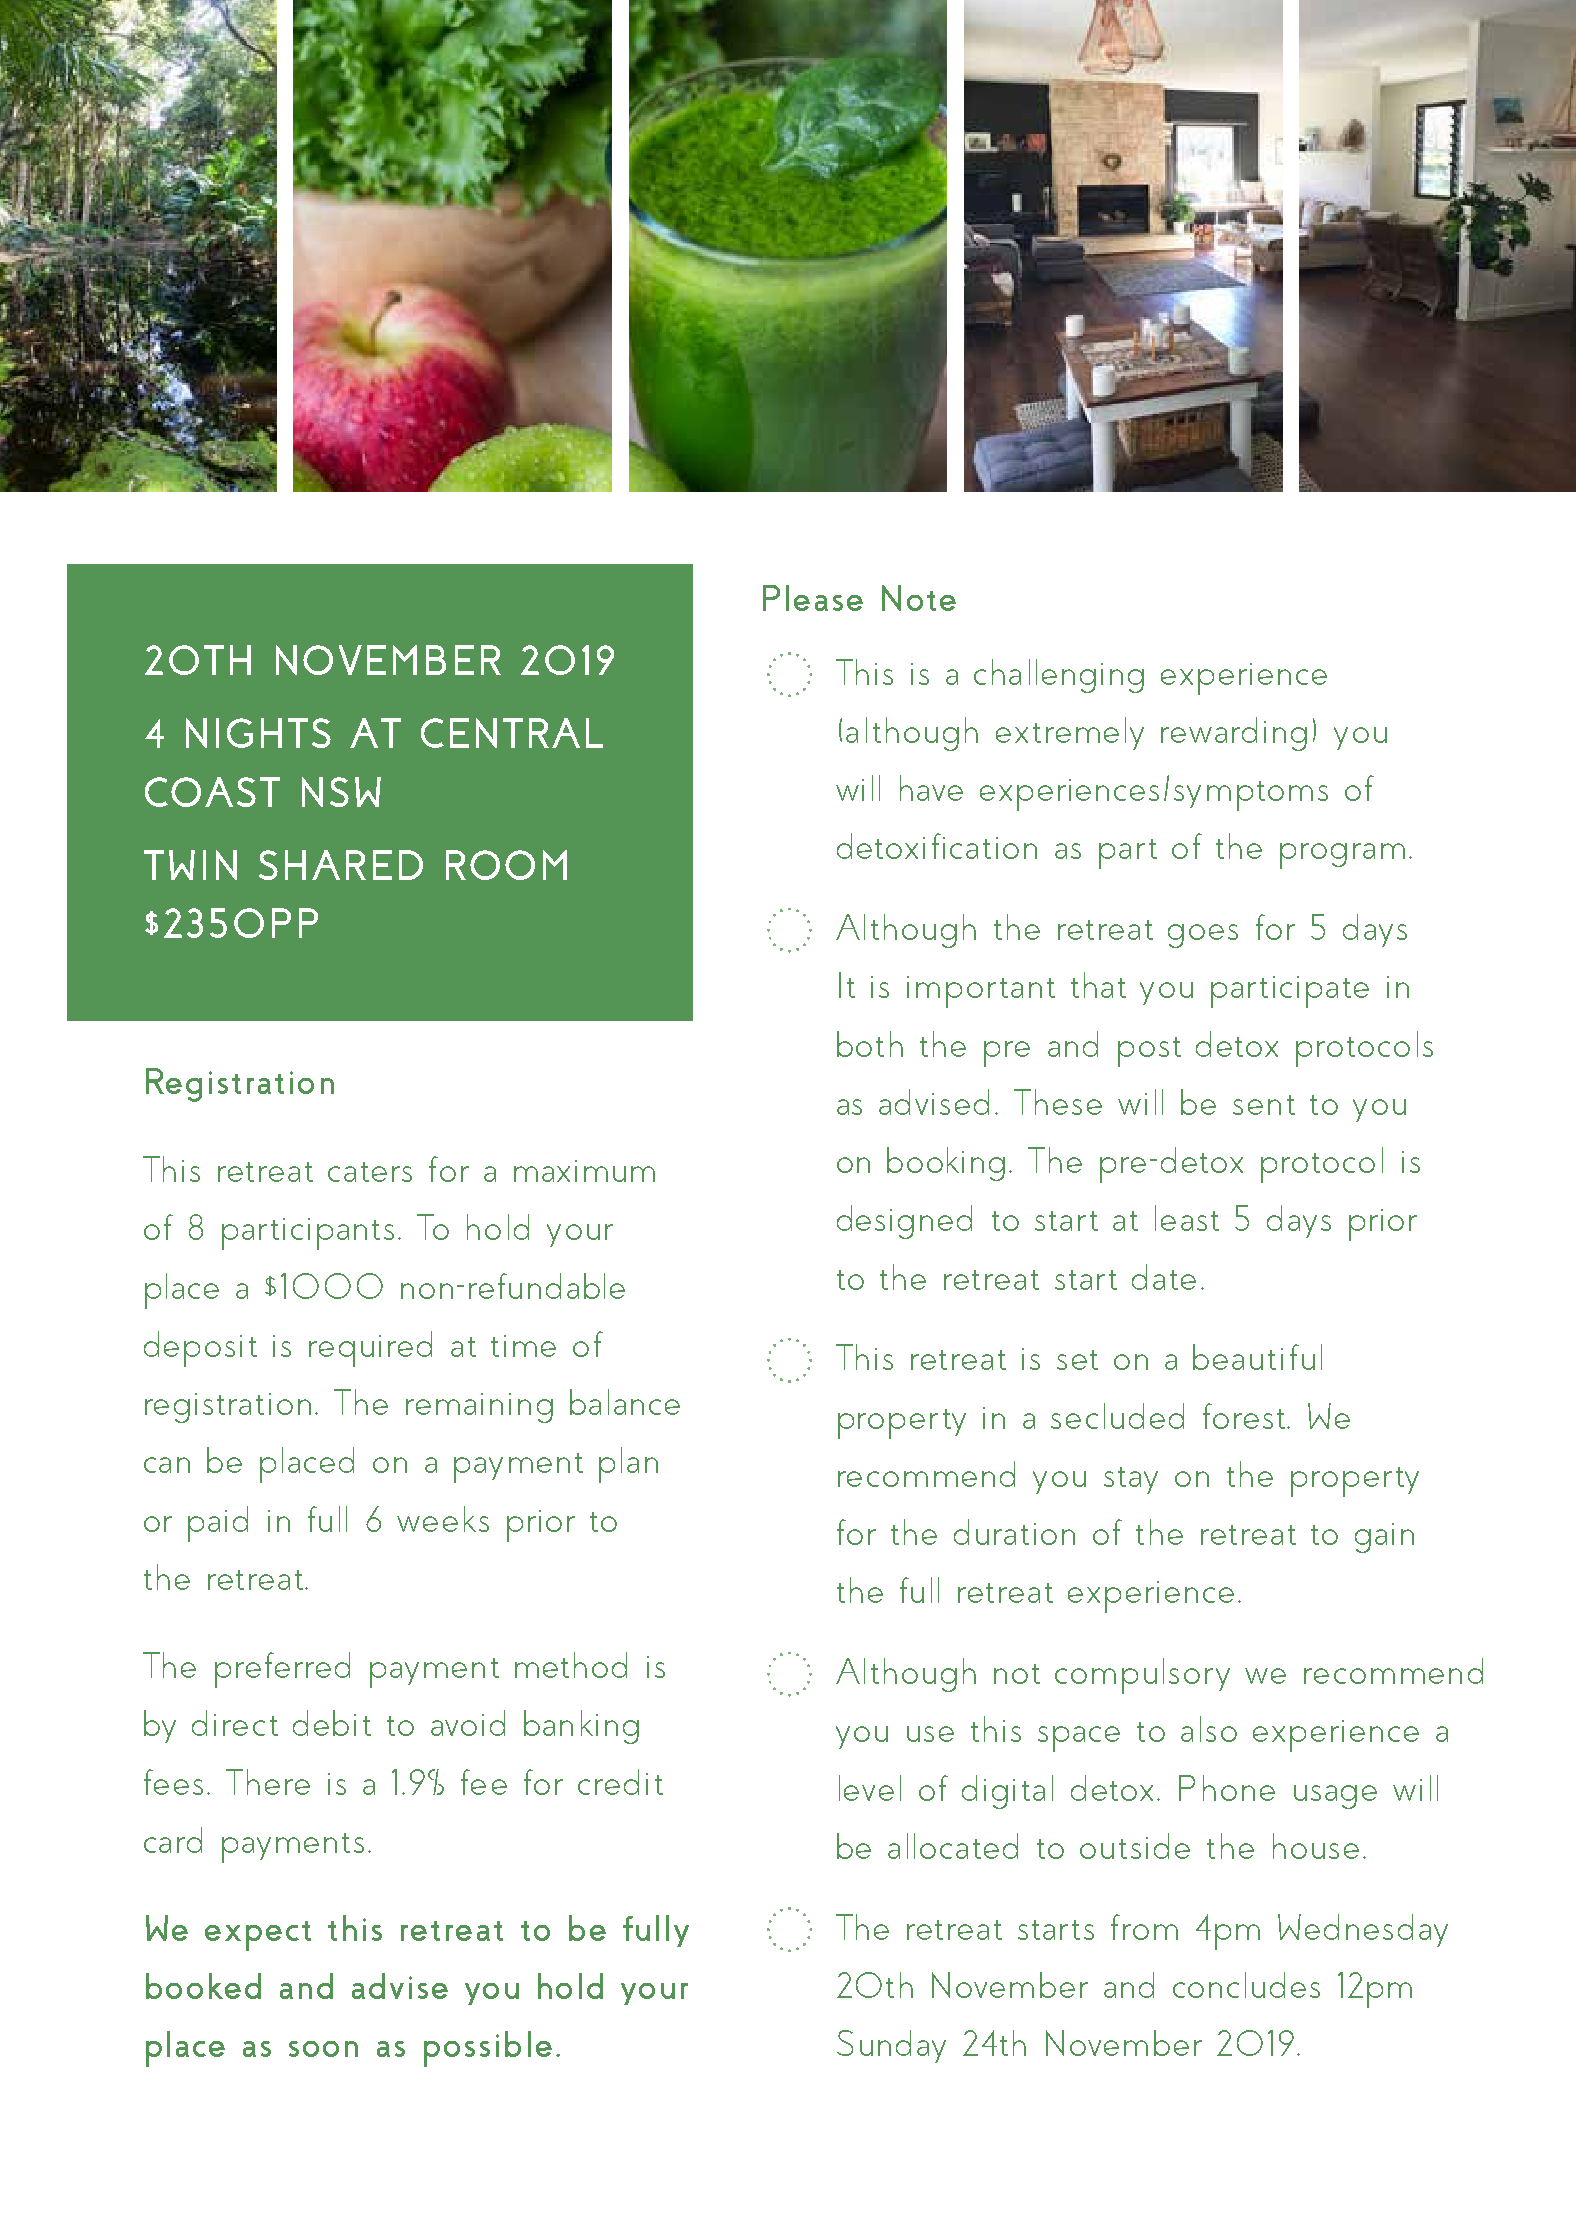 Image resolution: width=1576 pixels, height=2229 pixels. Describe the element at coordinates (1234, 734) in the page. I see `rewarding` at that location.
